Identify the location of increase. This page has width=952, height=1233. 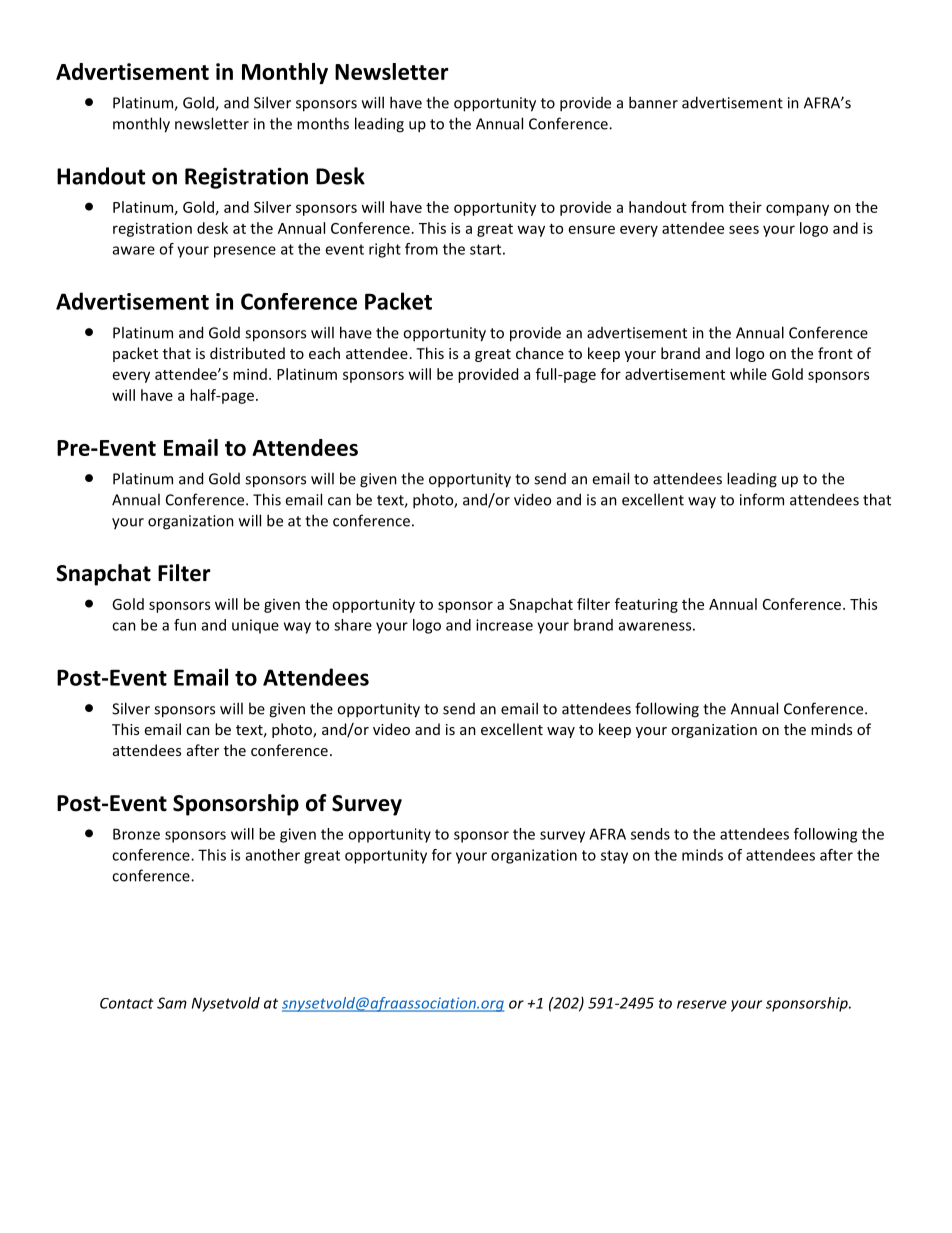
(504, 625).
